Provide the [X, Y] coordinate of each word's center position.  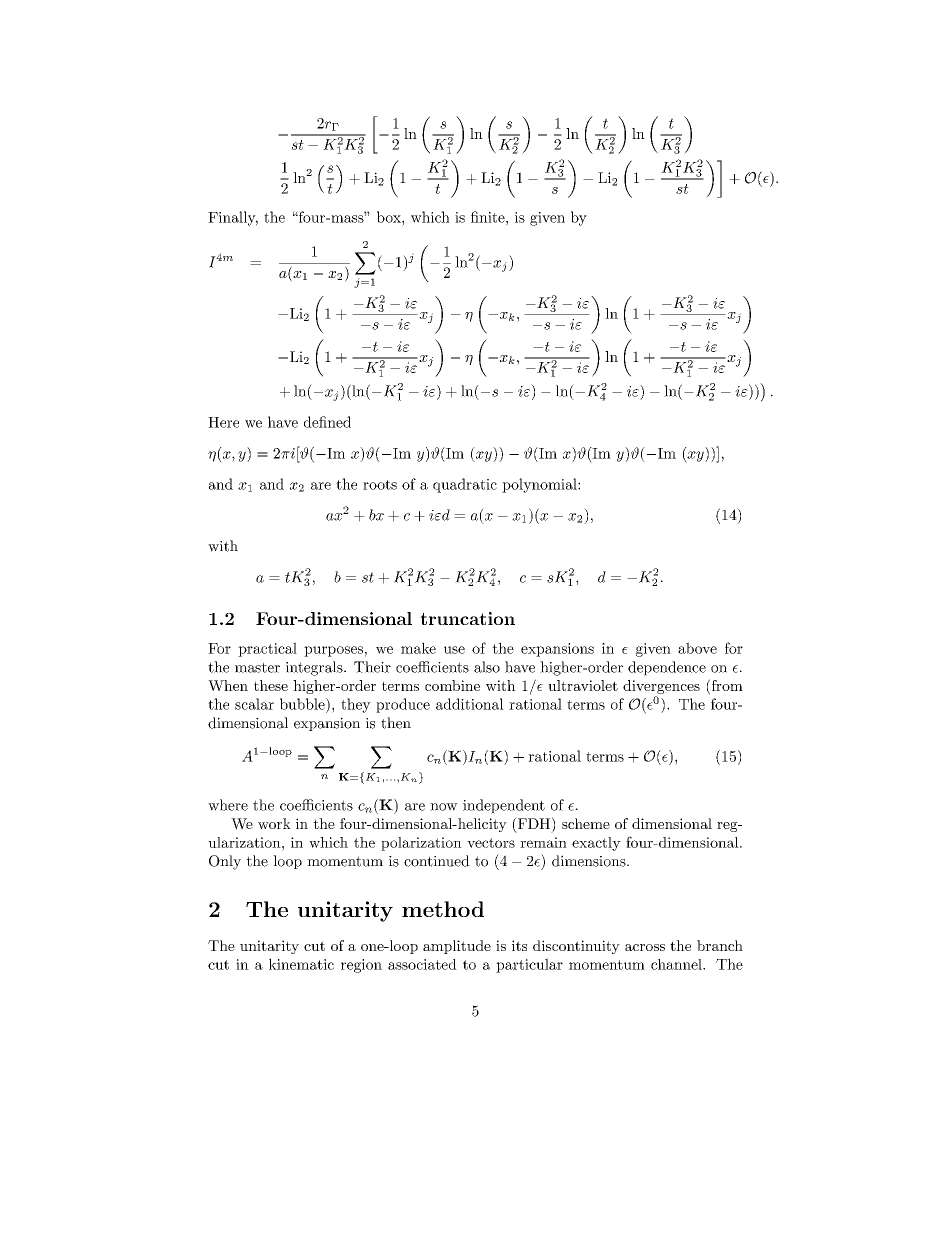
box [390, 217]
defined [327, 422]
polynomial [540, 485]
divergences [661, 688]
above [697, 648]
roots [380, 485]
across [645, 947]
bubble [303, 704]
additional [470, 704]
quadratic [465, 485]
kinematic [301, 964]
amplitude [457, 947]
